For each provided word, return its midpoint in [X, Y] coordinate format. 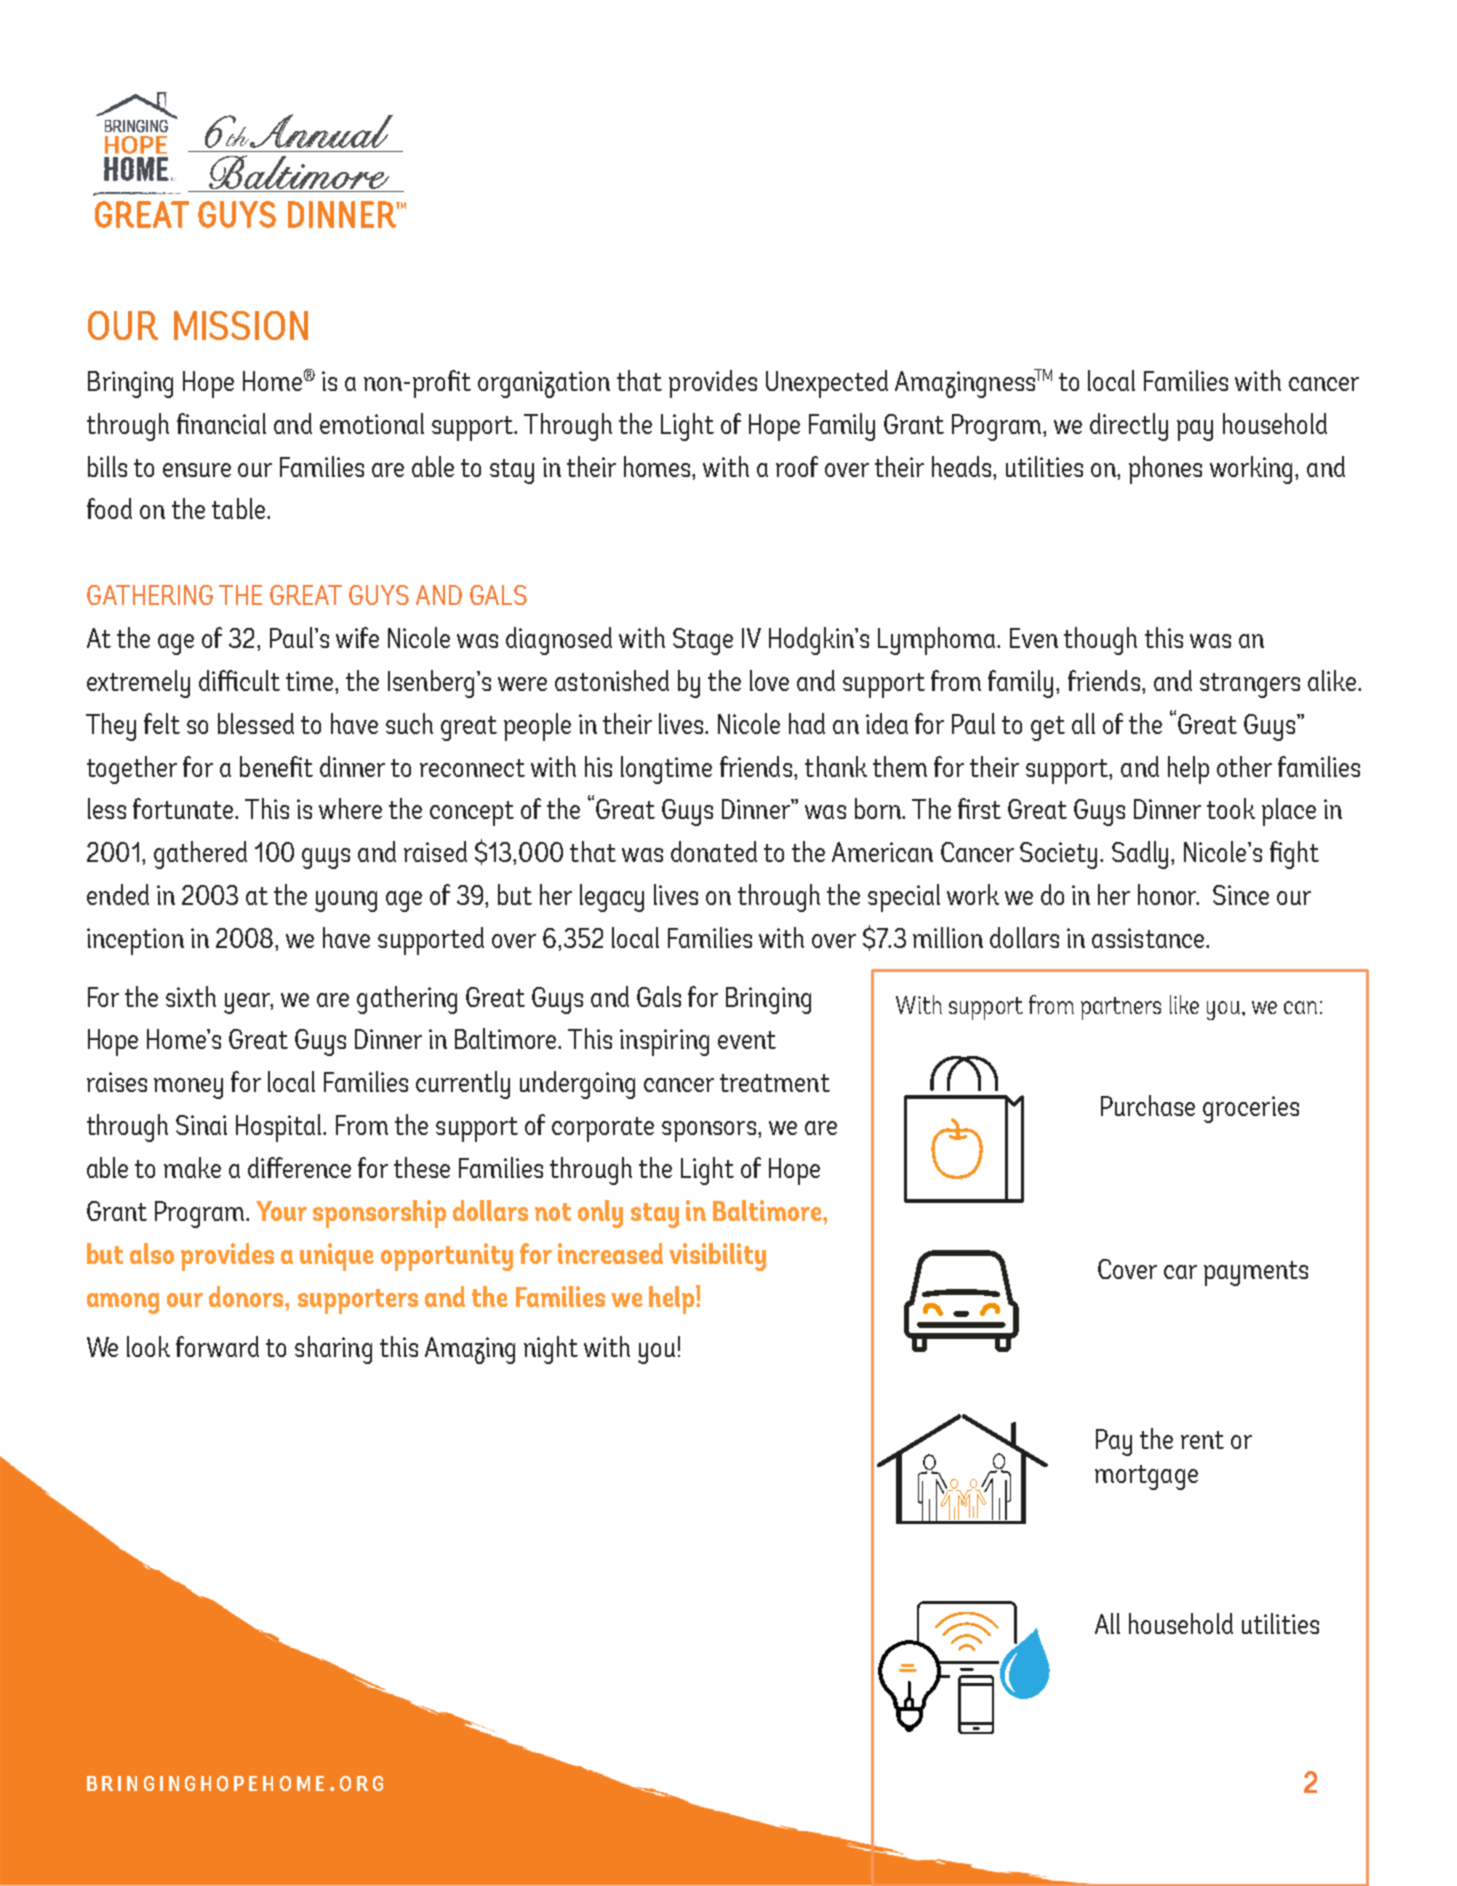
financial [221, 423]
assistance [1149, 938]
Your [281, 1211]
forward [217, 1346]
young [346, 901]
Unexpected [827, 384]
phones [1165, 470]
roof [797, 466]
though [1100, 641]
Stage [703, 641]
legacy [612, 898]
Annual [321, 131]
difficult [239, 680]
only [600, 1214]
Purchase [1148, 1105]
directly [1129, 427]
